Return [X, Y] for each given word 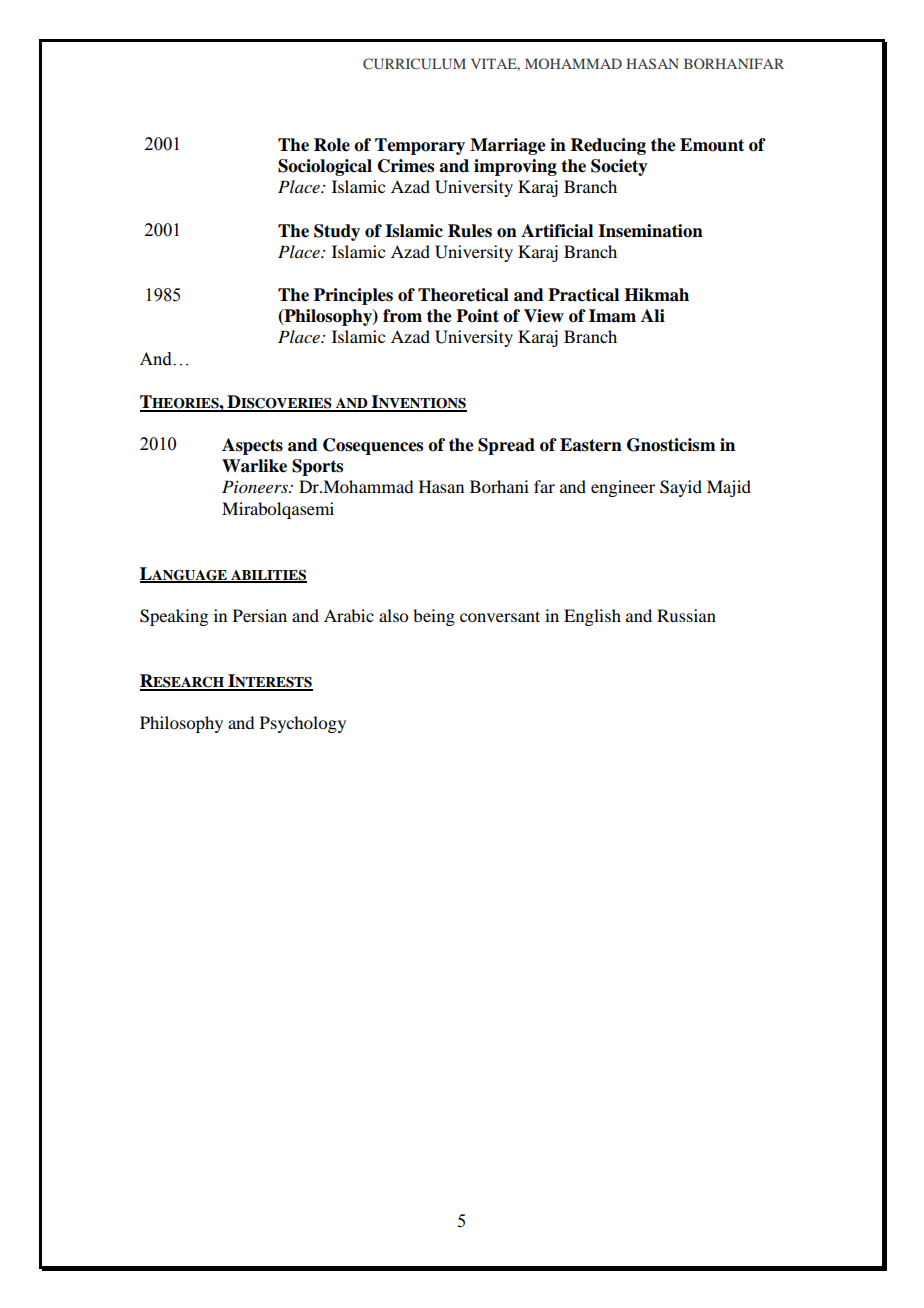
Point [477, 316]
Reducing [608, 146]
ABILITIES [268, 576]
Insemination [650, 231]
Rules [470, 231]
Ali [653, 315]
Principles [353, 296]
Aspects [252, 446]
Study [337, 232]
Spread [506, 446]
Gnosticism [671, 445]
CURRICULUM [414, 63]
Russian [686, 615]
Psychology [303, 724]
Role [332, 145]
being [434, 617]
